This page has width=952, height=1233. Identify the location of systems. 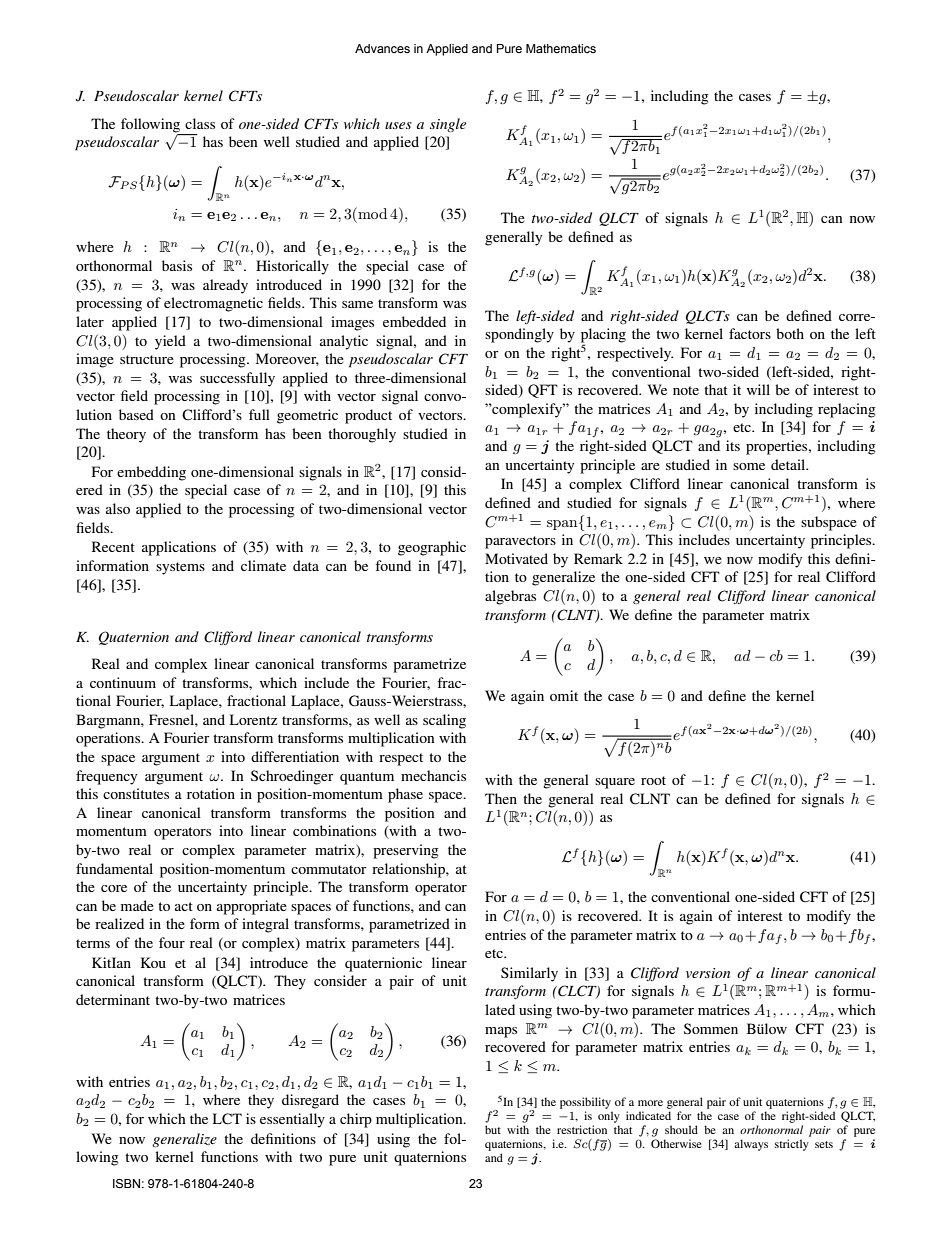
(180, 568).
